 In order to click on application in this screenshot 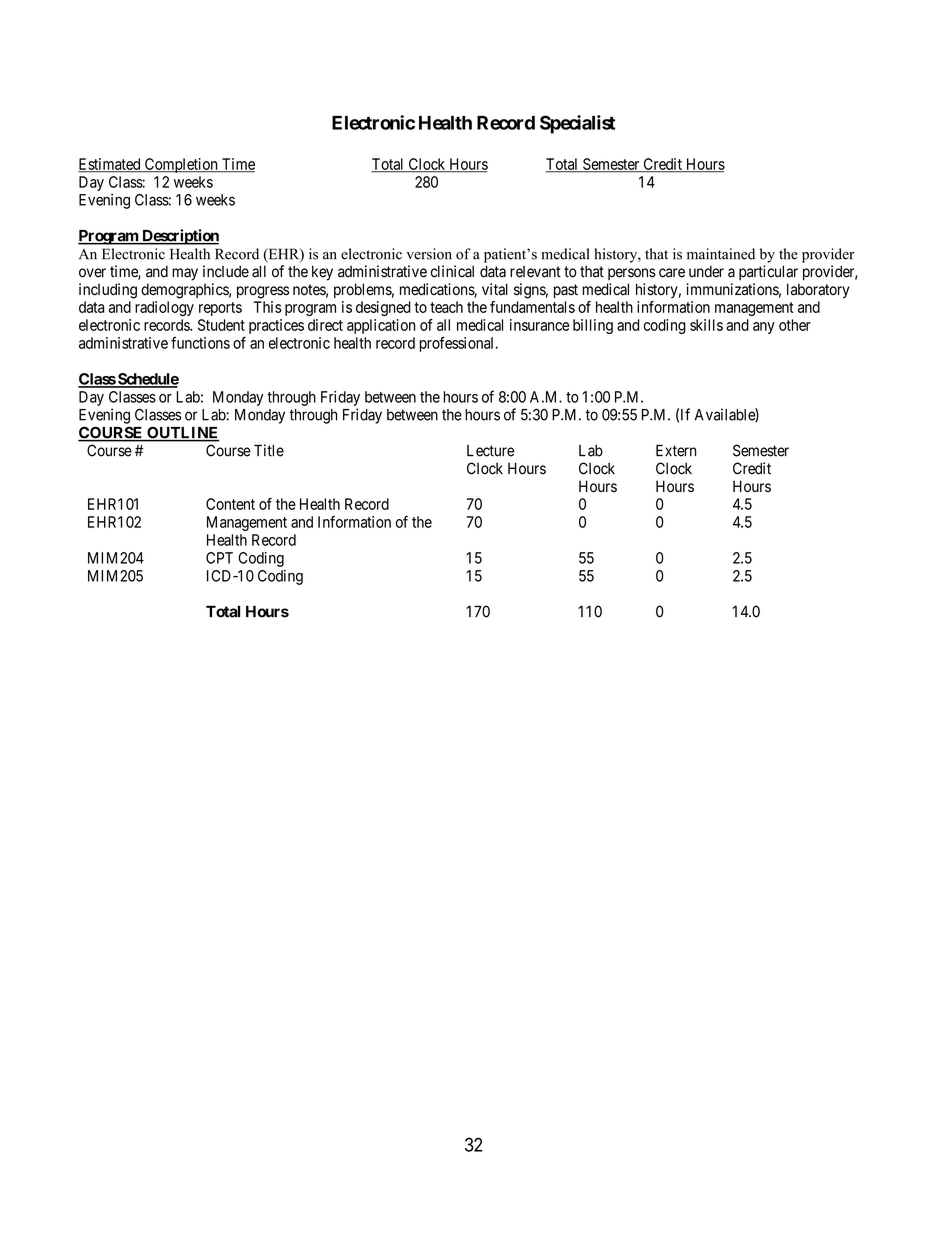, I will do `click(381, 326)`.
